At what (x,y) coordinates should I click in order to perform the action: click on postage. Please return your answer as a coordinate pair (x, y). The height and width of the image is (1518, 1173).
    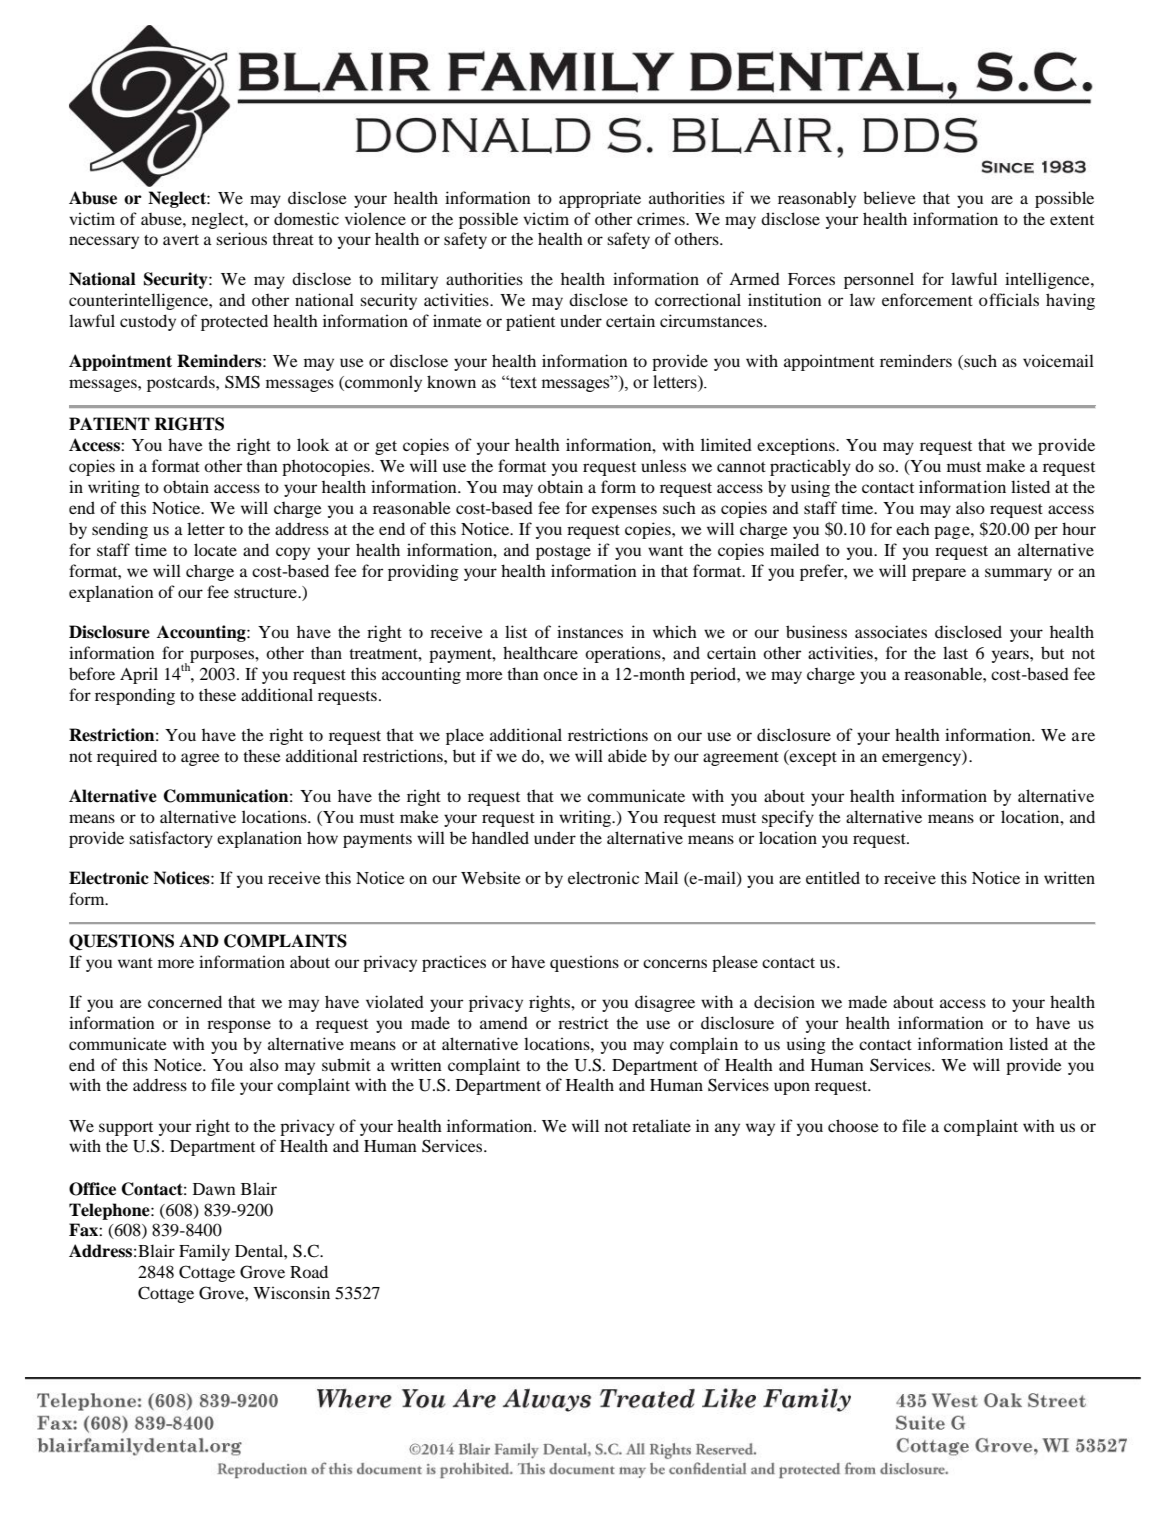
    Looking at the image, I should click on (563, 553).
